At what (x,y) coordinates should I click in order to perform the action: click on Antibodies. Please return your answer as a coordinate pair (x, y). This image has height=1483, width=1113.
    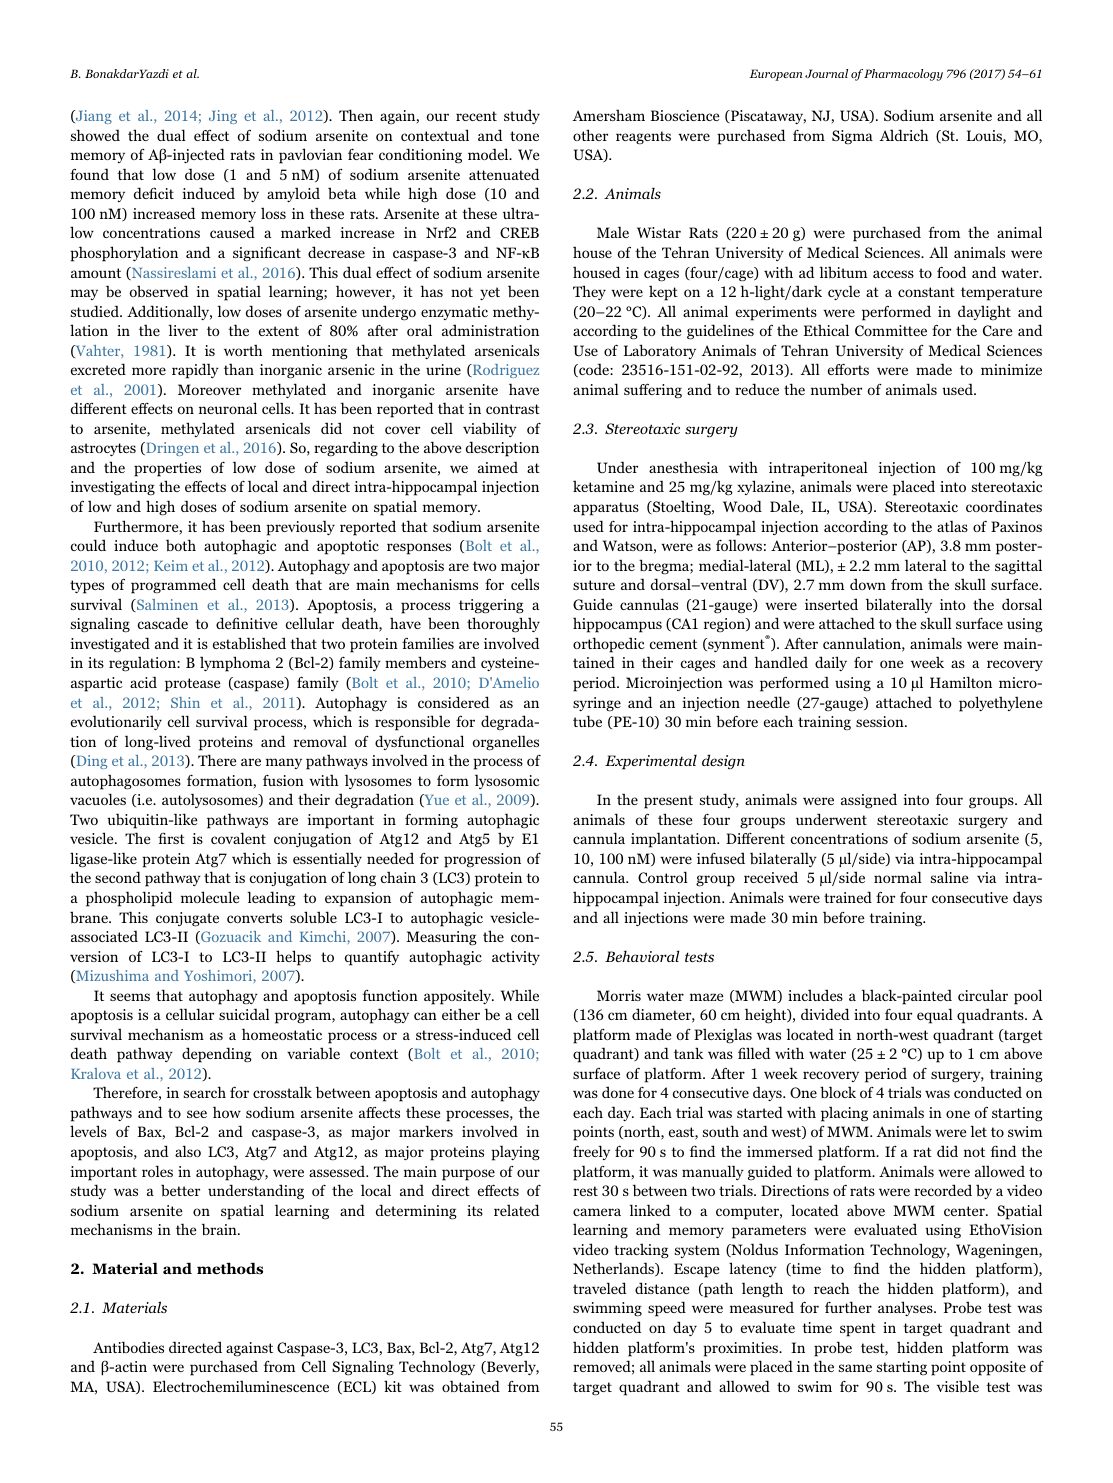
    Looking at the image, I should click on (128, 1347).
